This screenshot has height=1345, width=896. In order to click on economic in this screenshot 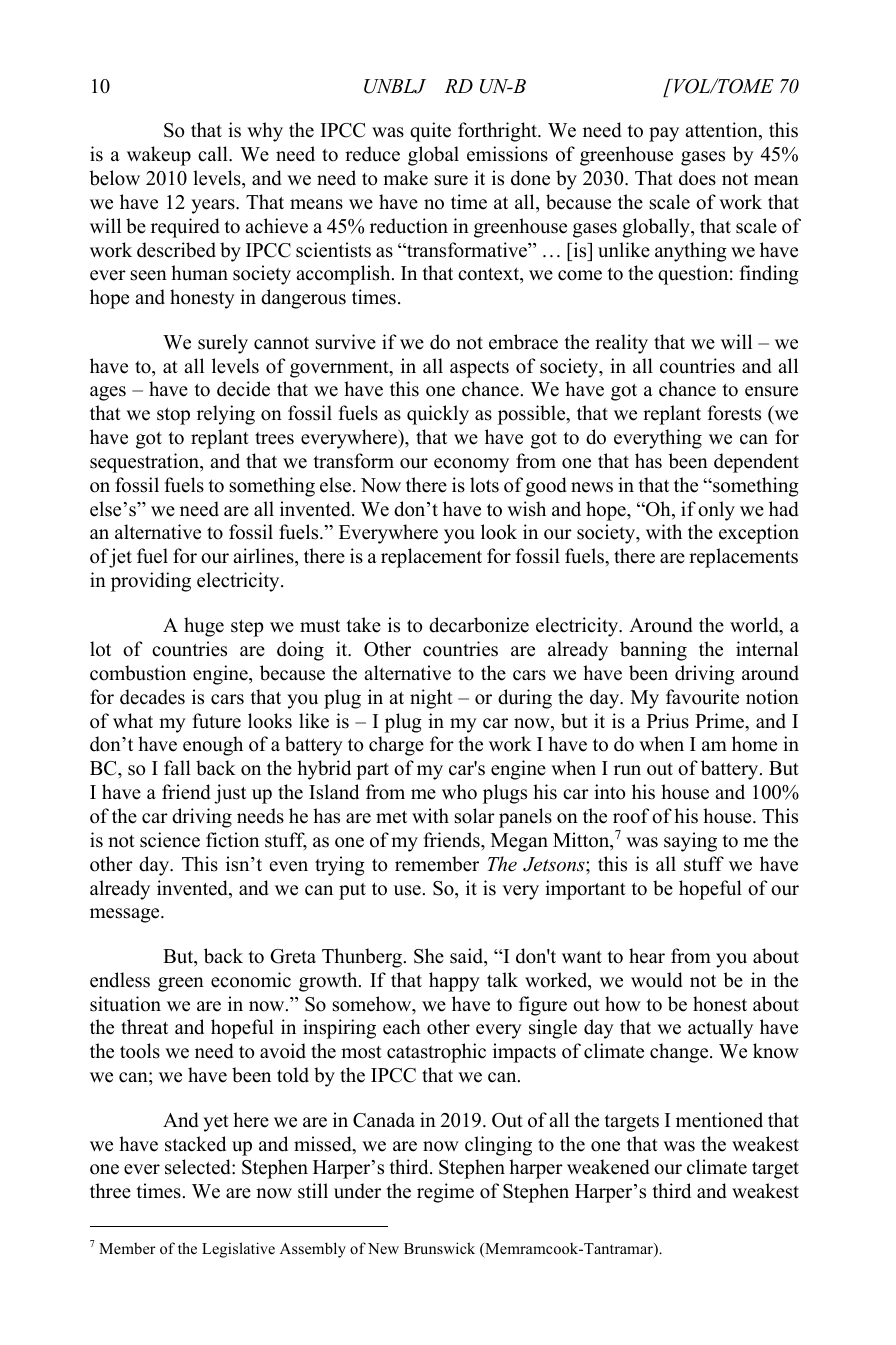, I will do `click(251, 980)`.
